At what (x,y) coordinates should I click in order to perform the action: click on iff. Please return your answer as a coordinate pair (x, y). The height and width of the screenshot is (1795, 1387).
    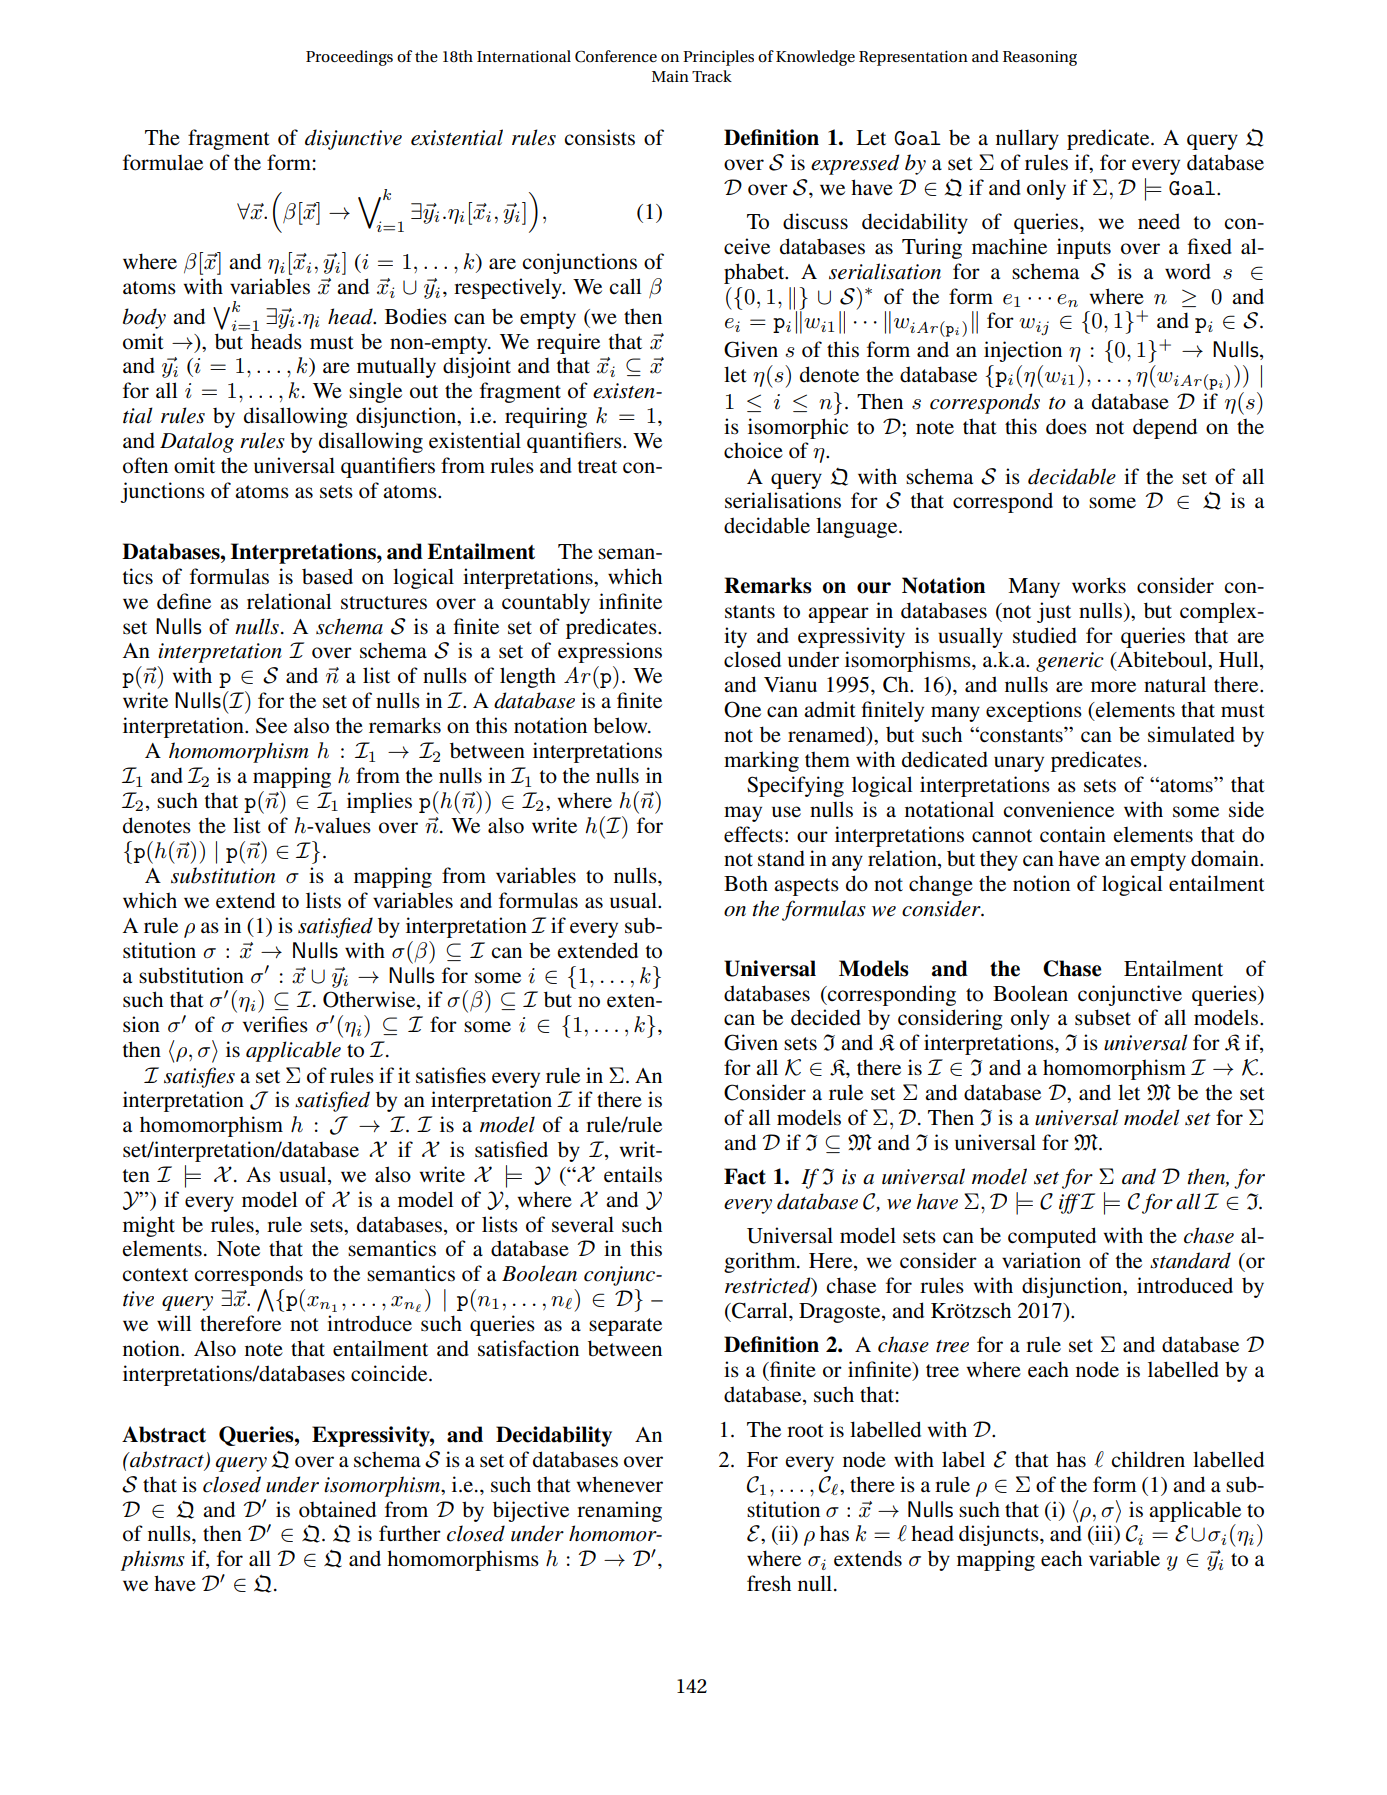
    Looking at the image, I should click on (1070, 1203).
